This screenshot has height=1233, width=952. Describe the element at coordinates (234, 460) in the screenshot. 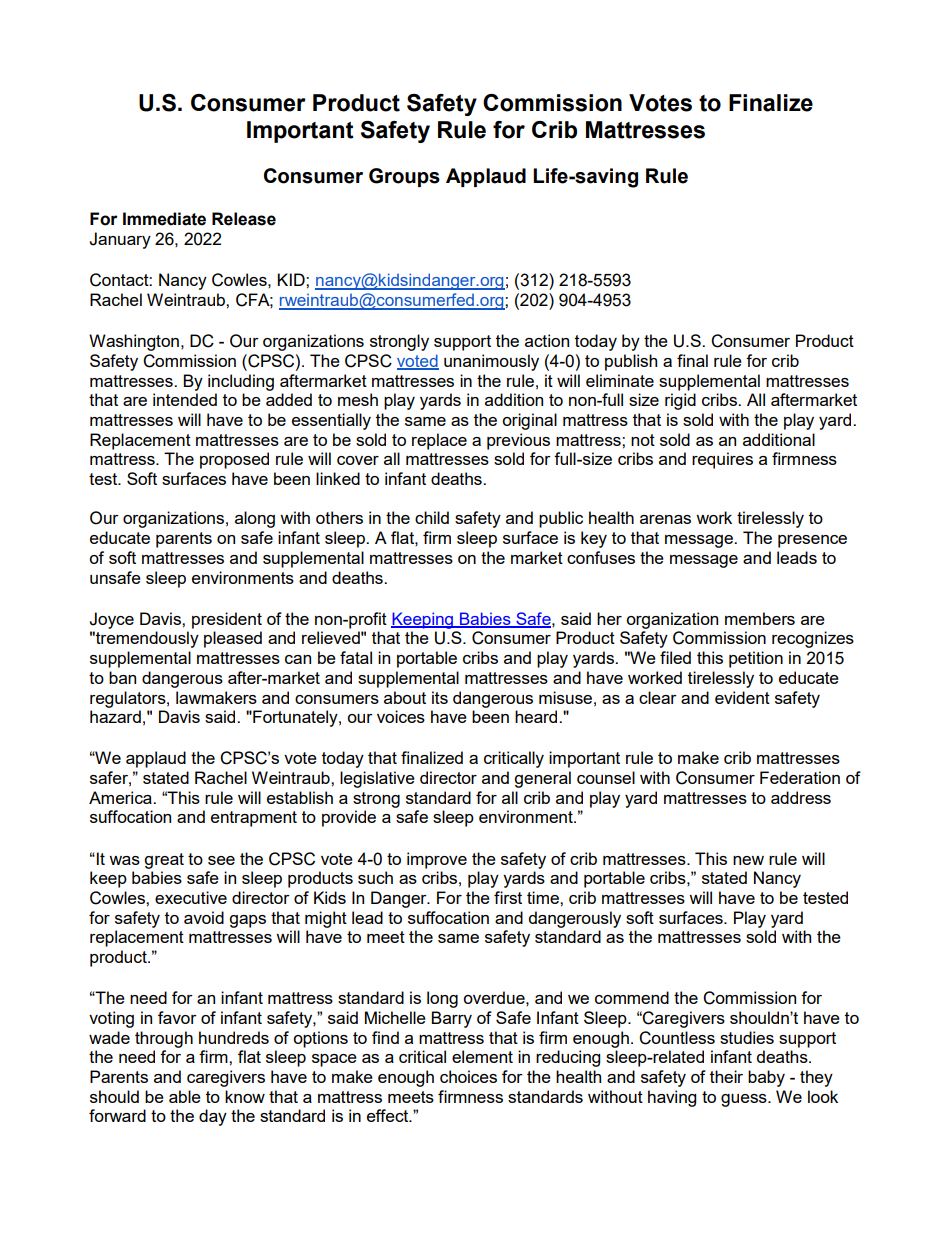

I see `proposed` at that location.
